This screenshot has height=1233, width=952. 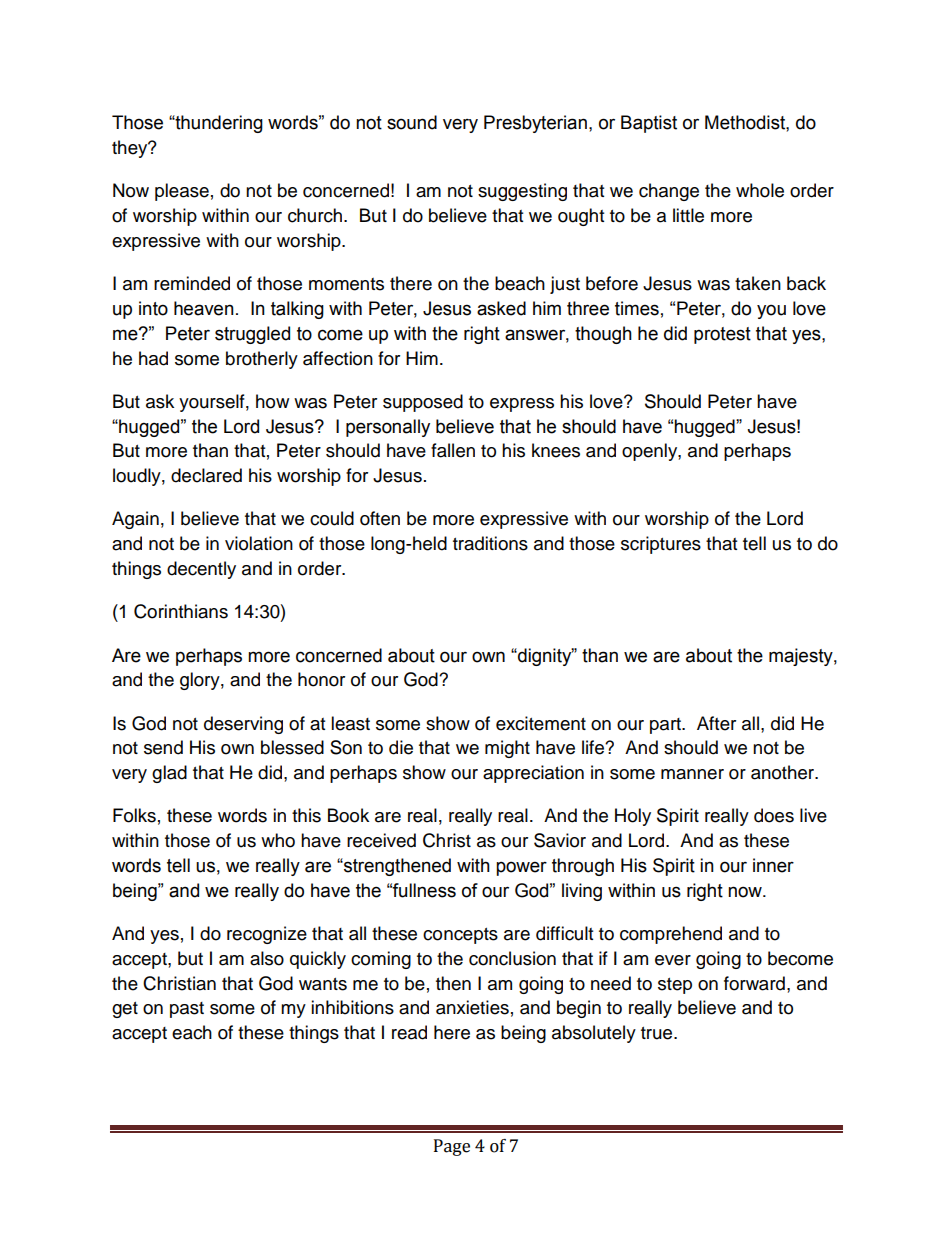 I want to click on After, so click(x=716, y=723).
